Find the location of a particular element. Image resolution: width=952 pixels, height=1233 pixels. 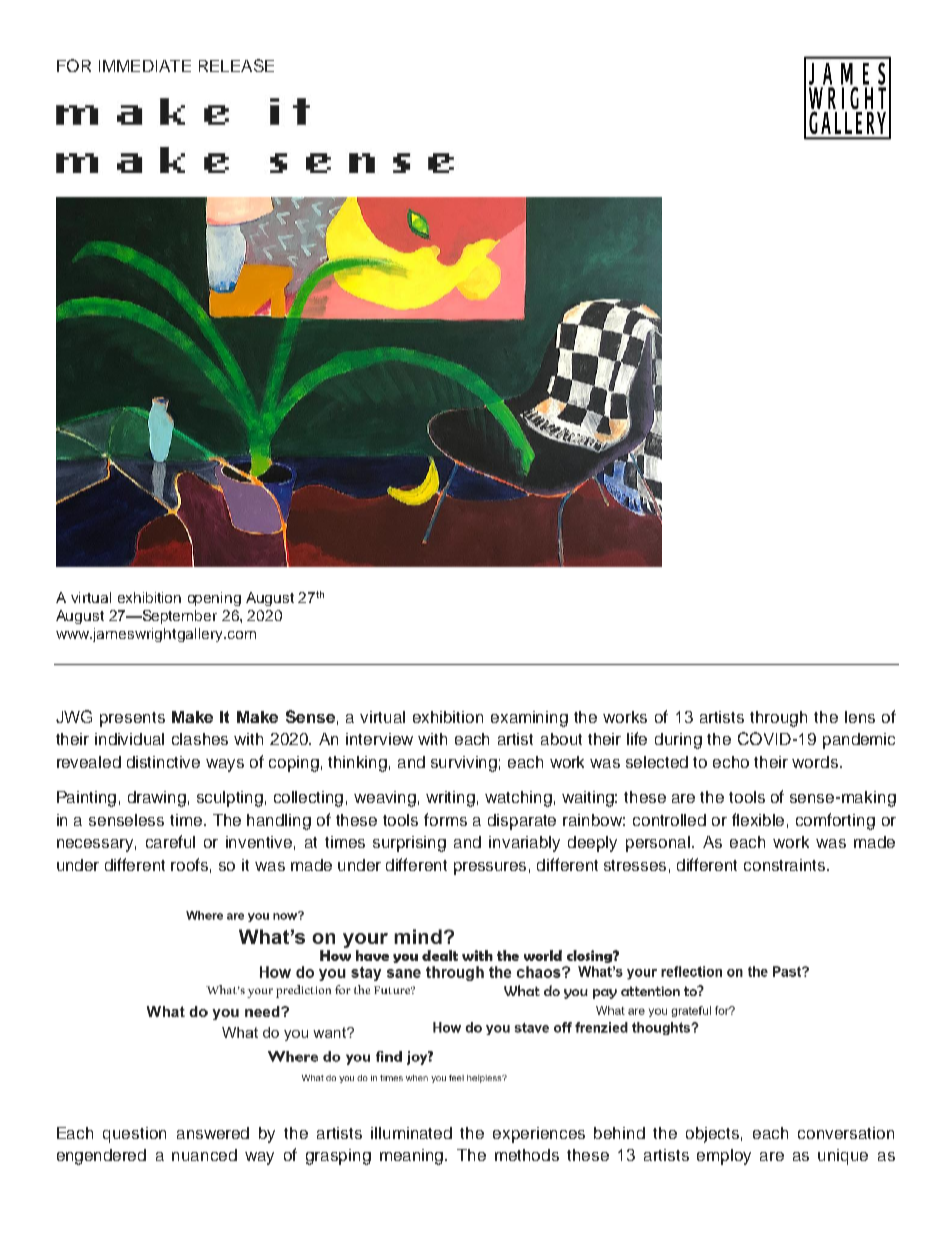

about is located at coordinates (561, 739).
